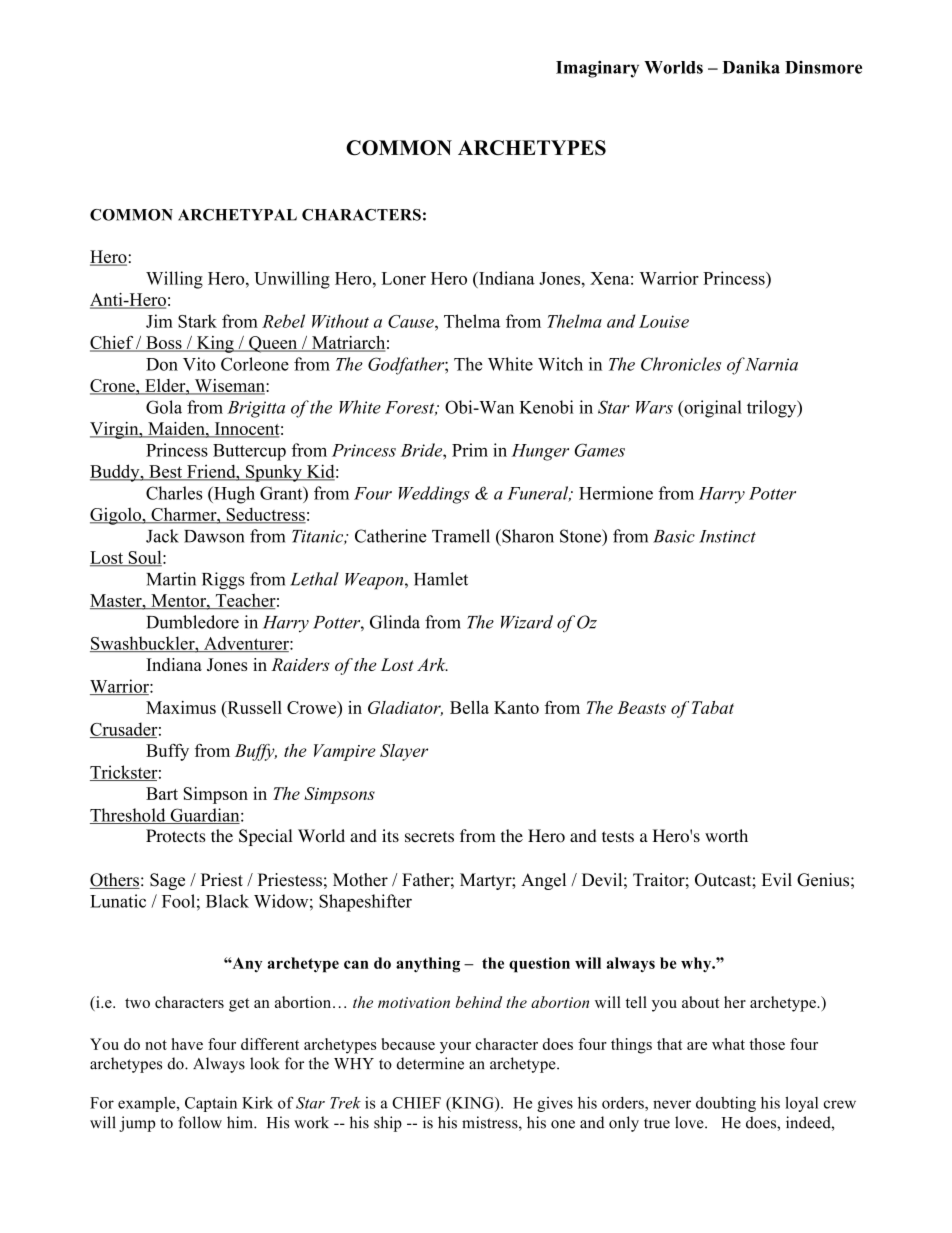 Image resolution: width=952 pixels, height=1233 pixels. What do you see at coordinates (176, 836) in the screenshot?
I see `Protects` at bounding box center [176, 836].
